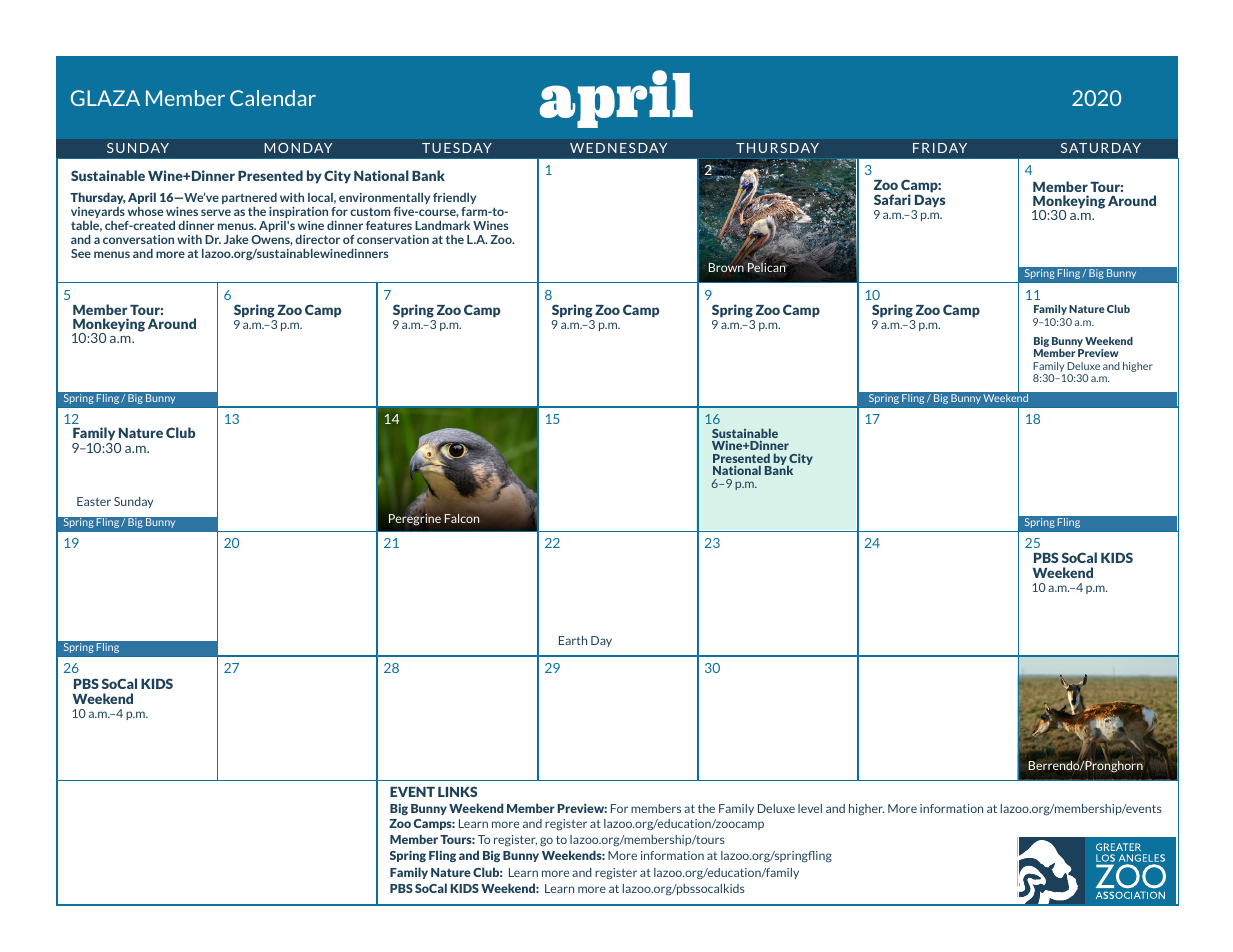 The image size is (1233, 952). What do you see at coordinates (415, 519) in the screenshot?
I see `Peregrine` at bounding box center [415, 519].
